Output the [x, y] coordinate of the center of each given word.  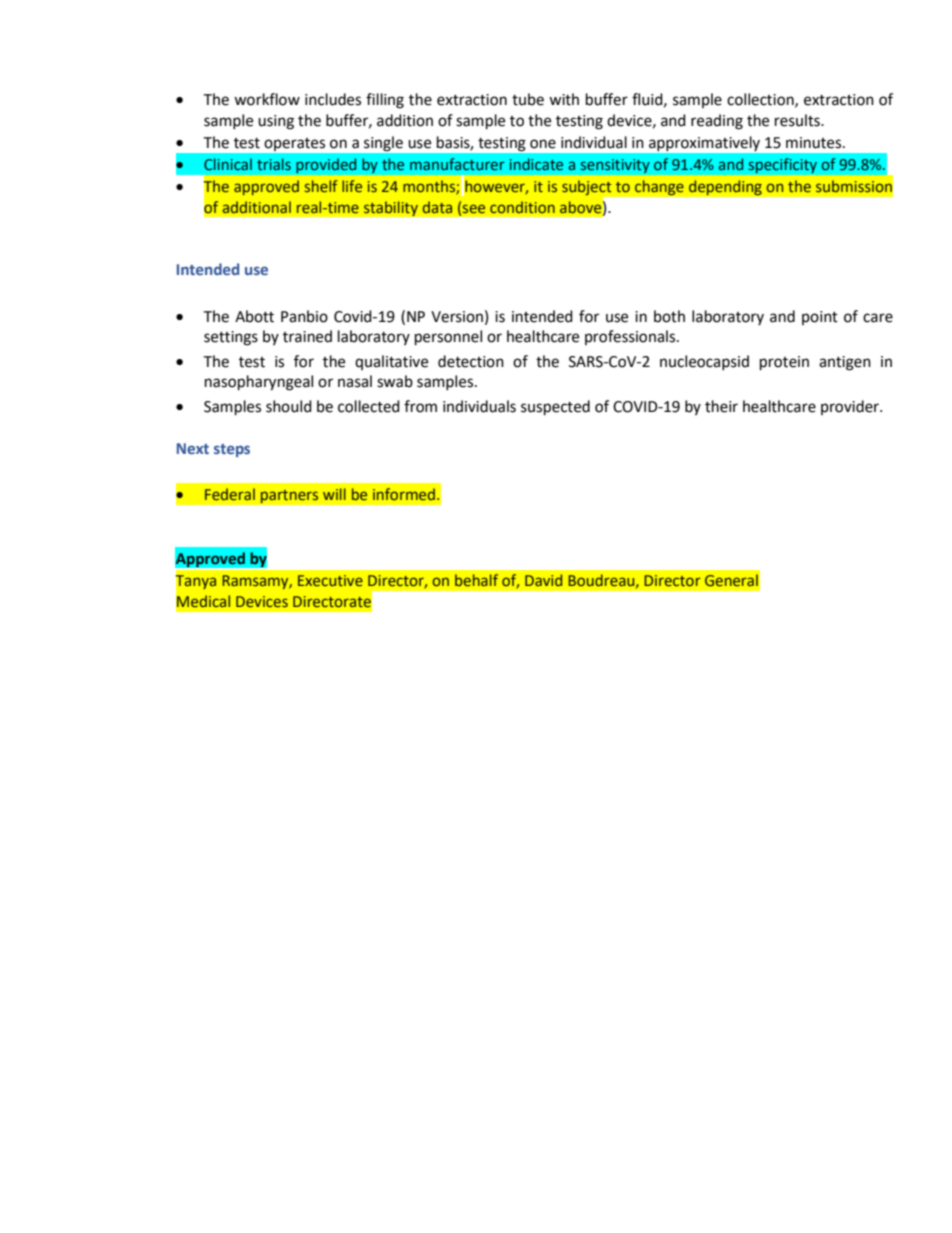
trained [307, 336]
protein [784, 363]
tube [528, 99]
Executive [330, 580]
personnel [448, 338]
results [798, 120]
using [276, 122]
